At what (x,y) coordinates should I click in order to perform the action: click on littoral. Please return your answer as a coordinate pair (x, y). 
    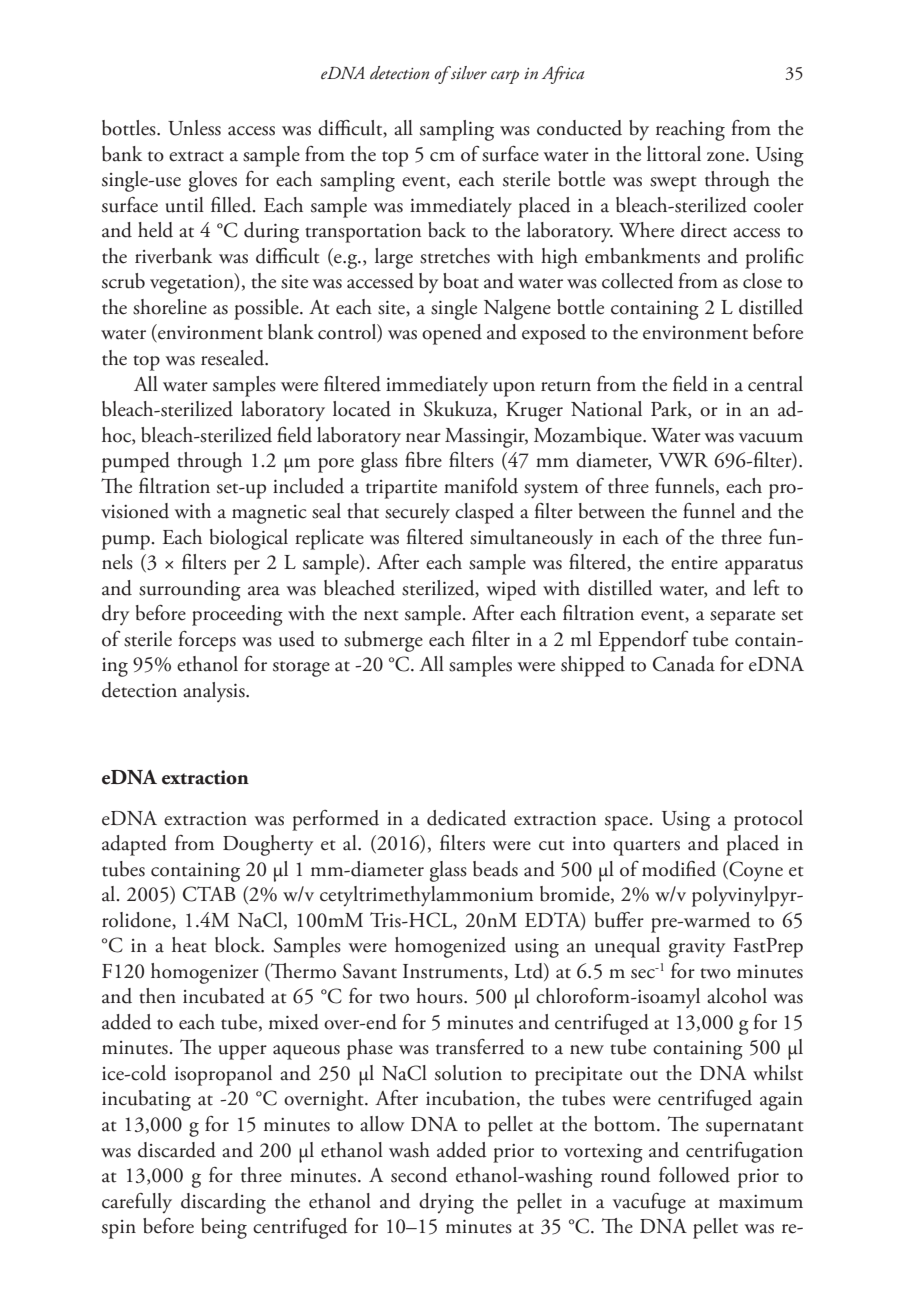
    Looking at the image, I should click on (674, 154).
